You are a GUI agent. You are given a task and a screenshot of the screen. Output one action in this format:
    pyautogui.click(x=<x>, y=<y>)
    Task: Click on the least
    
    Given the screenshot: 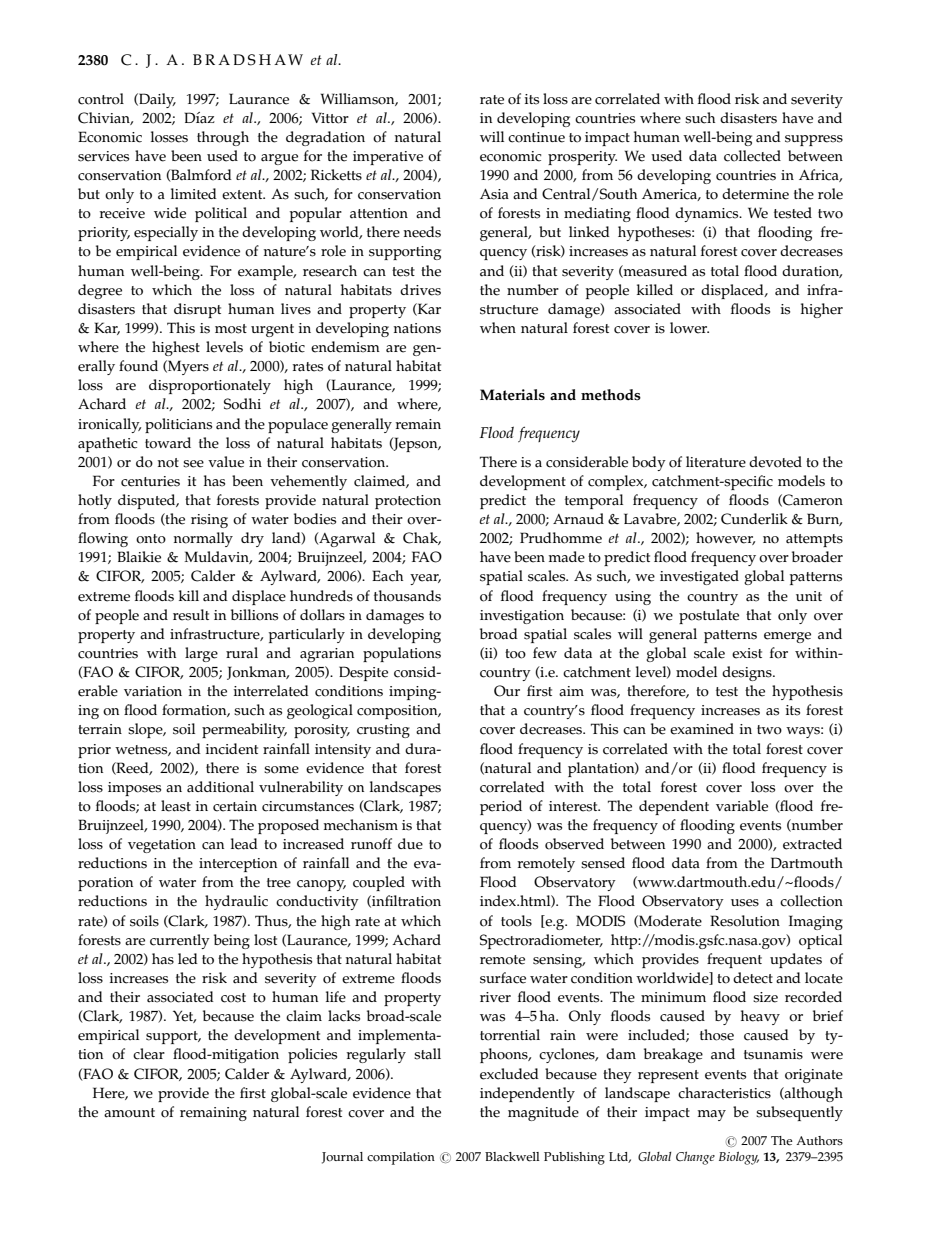 What is the action you would take?
    pyautogui.click(x=176, y=806)
